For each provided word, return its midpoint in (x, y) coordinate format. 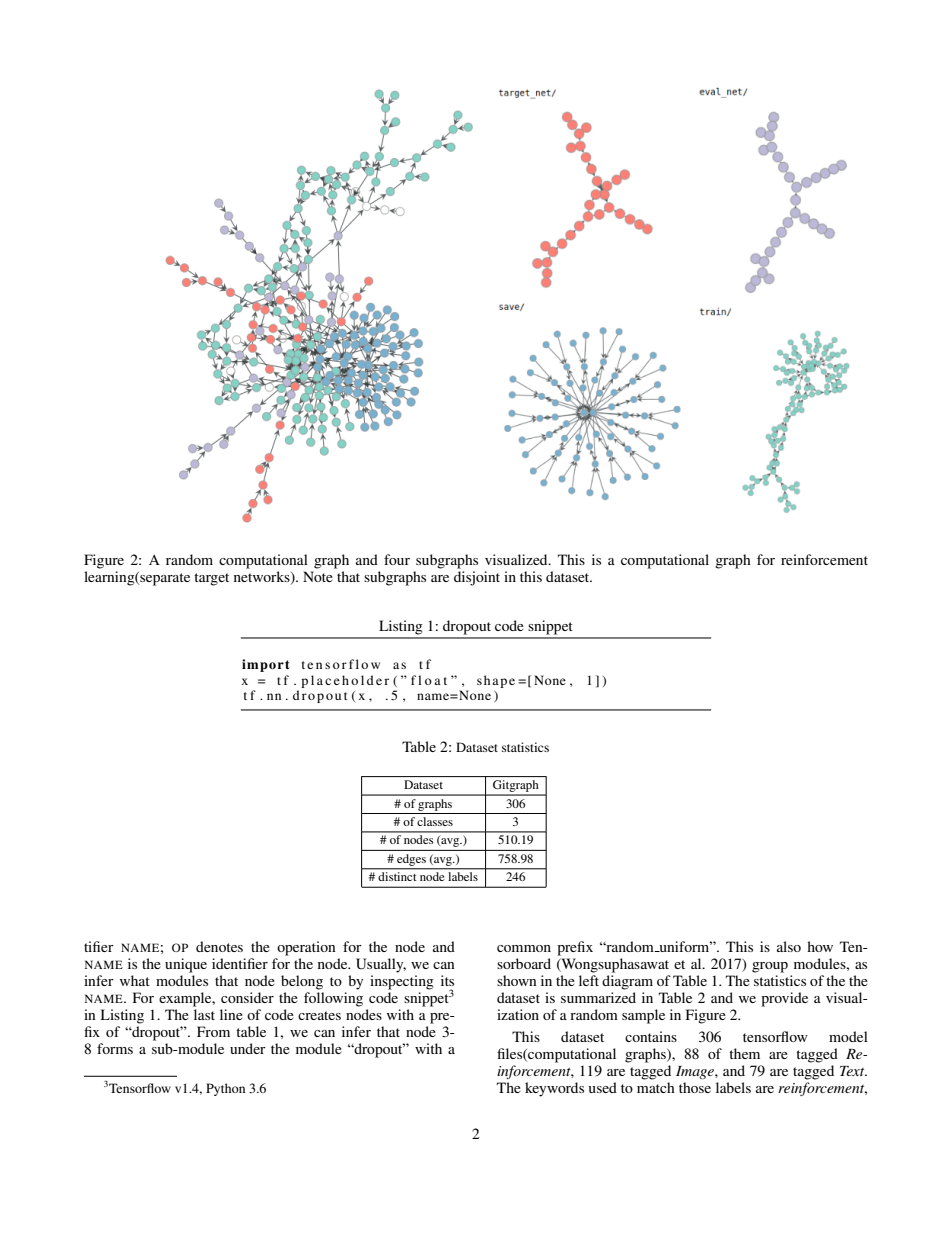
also (789, 946)
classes (435, 821)
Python (225, 1089)
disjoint (477, 578)
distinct (397, 876)
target (211, 579)
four (397, 559)
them (744, 1053)
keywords (554, 1089)
